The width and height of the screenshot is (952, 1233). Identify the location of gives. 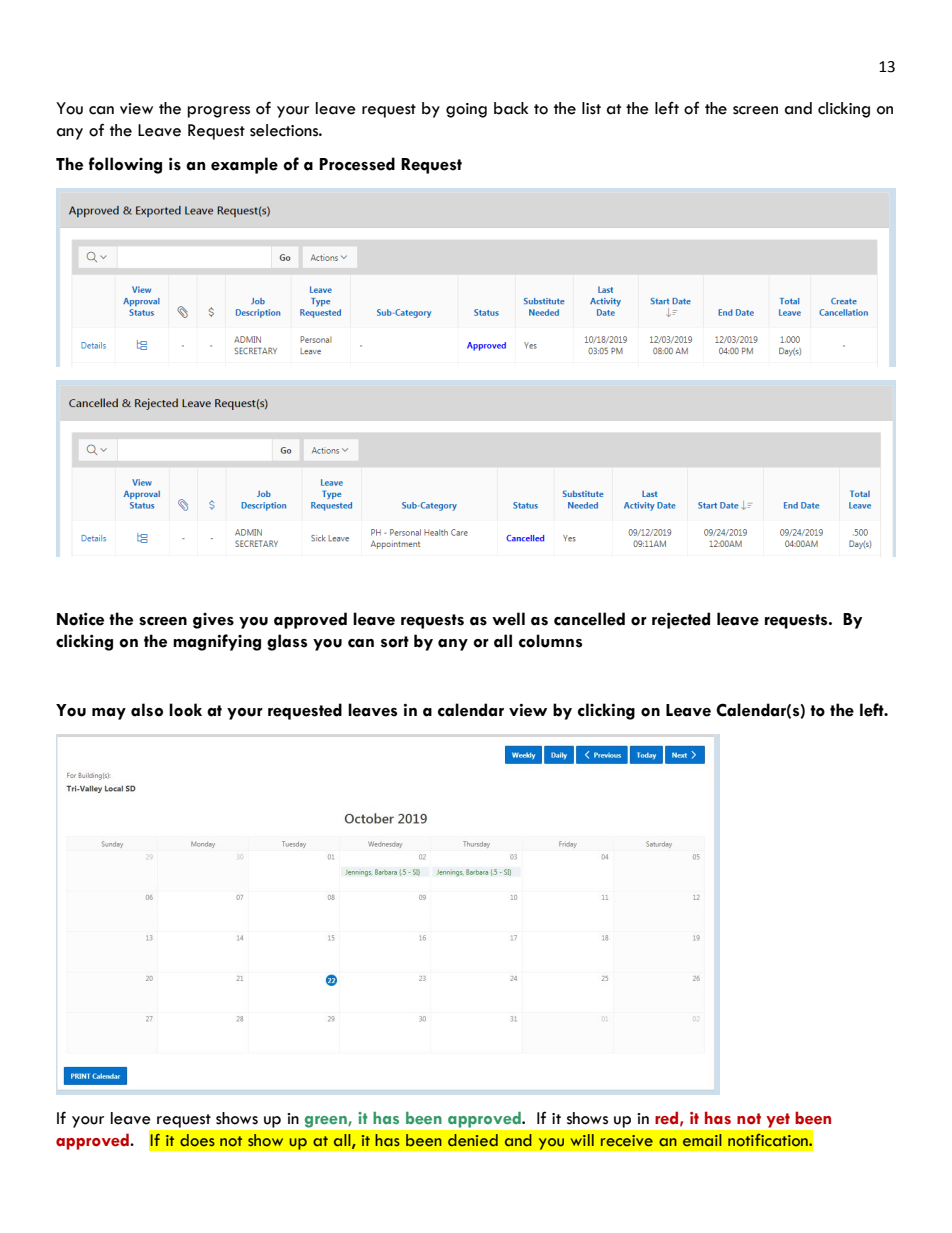
(213, 621).
